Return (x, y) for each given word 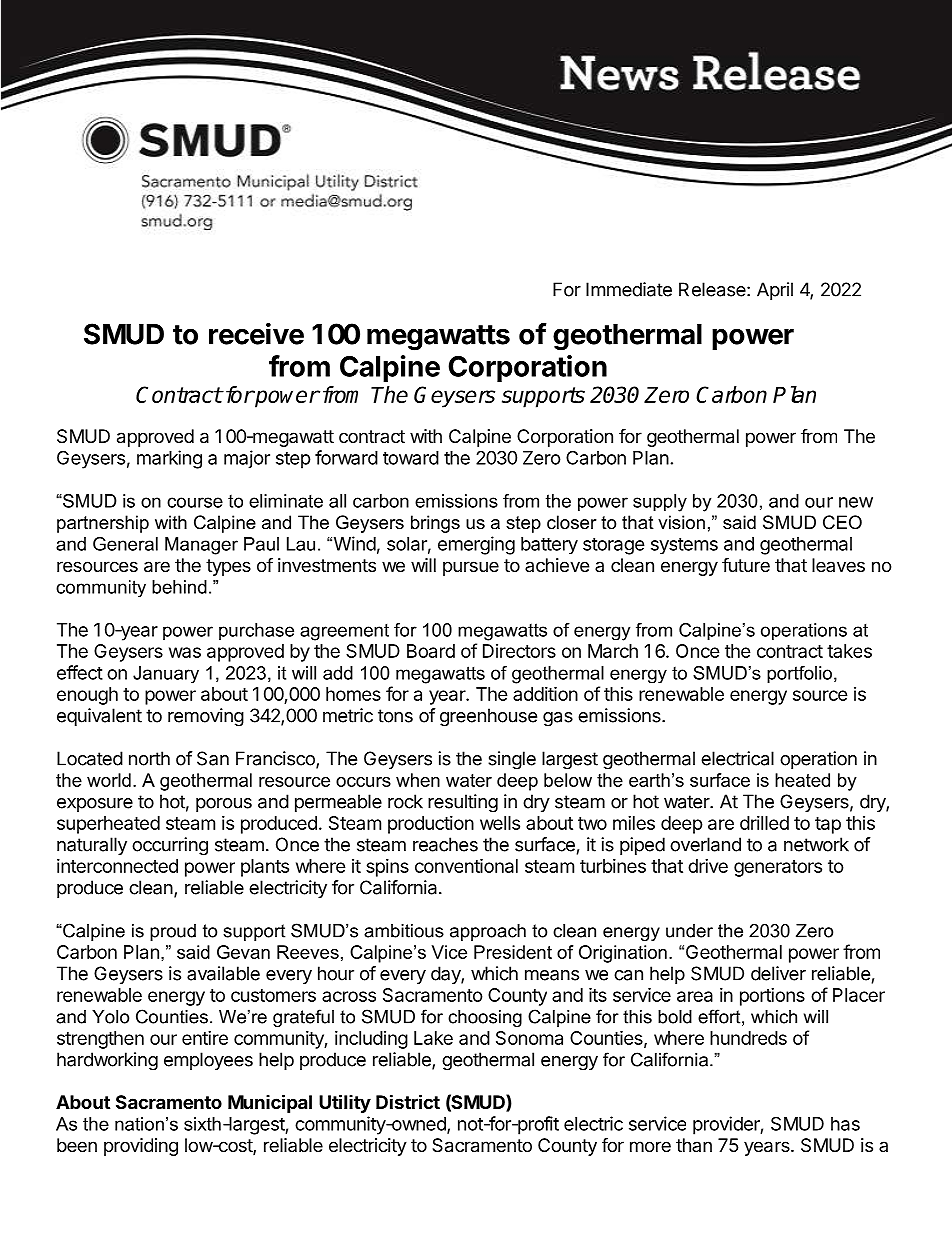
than (694, 1145)
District (408, 1101)
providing (141, 1147)
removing (206, 717)
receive (256, 333)
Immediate (629, 289)
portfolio (799, 675)
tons (395, 716)
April (775, 291)
